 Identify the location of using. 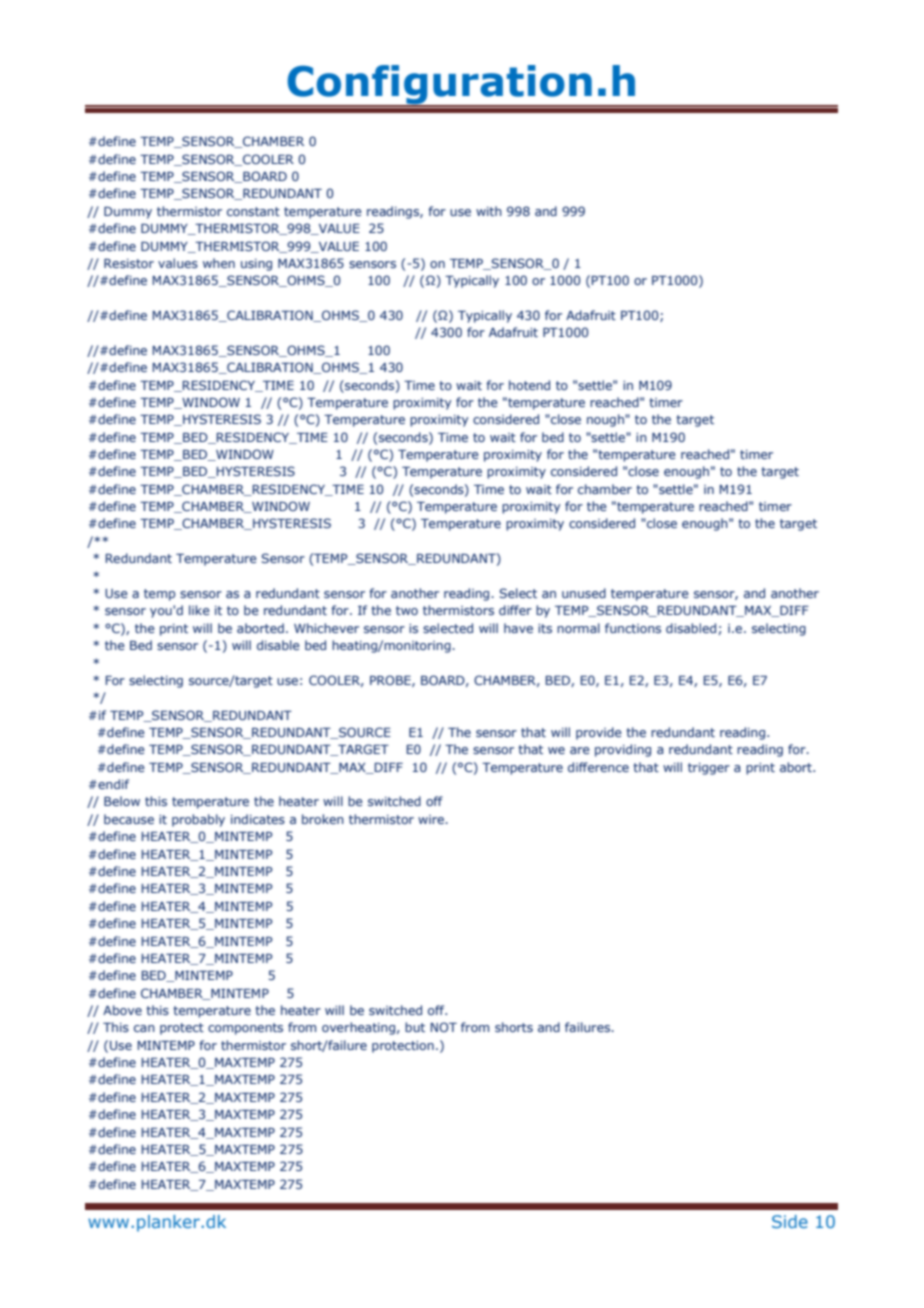
(256, 265).
